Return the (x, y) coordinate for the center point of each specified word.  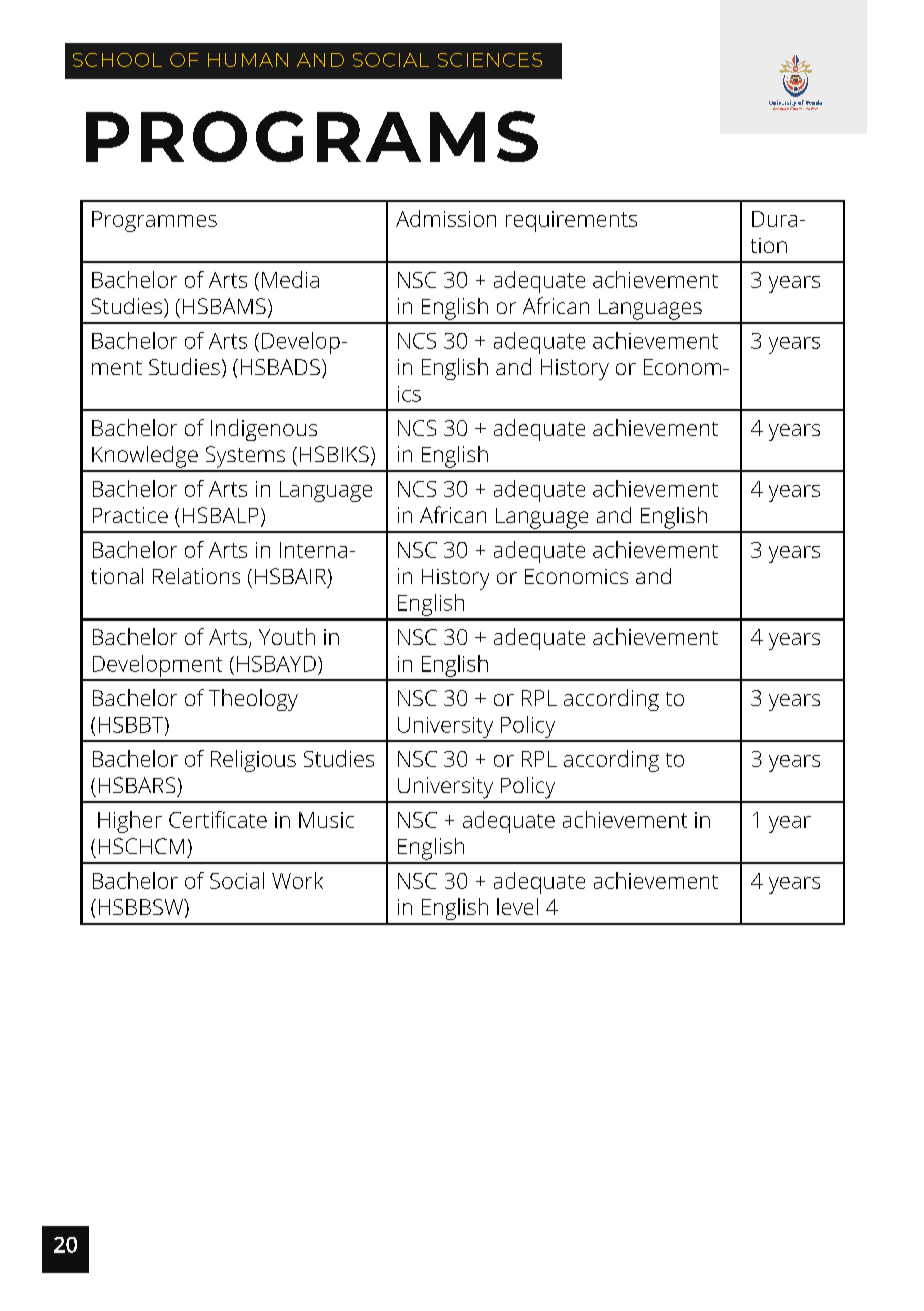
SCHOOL (117, 60)
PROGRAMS (312, 136)
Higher (130, 822)
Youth (287, 636)
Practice (130, 515)
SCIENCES (490, 60)
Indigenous (264, 430)
